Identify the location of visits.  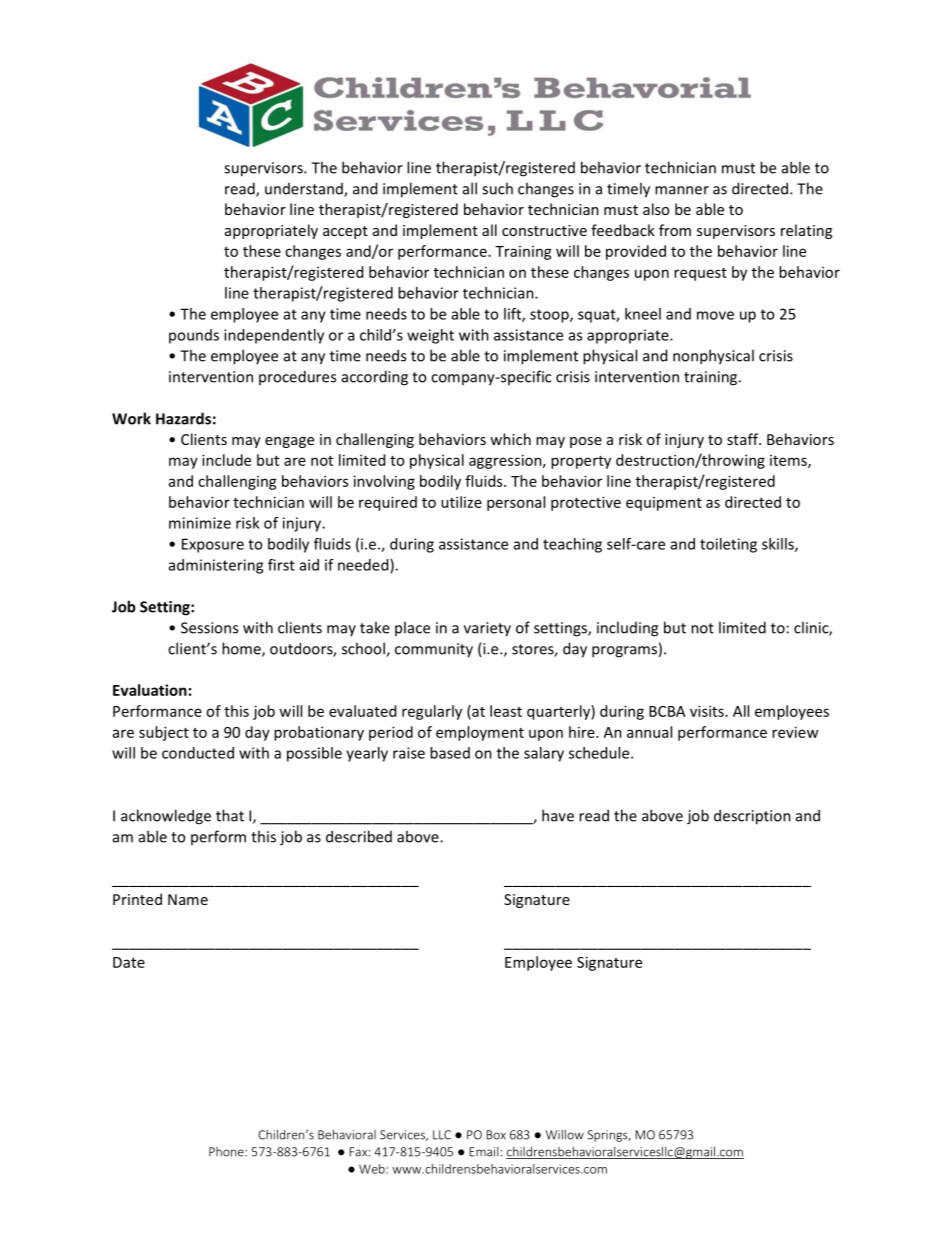
(707, 711).
